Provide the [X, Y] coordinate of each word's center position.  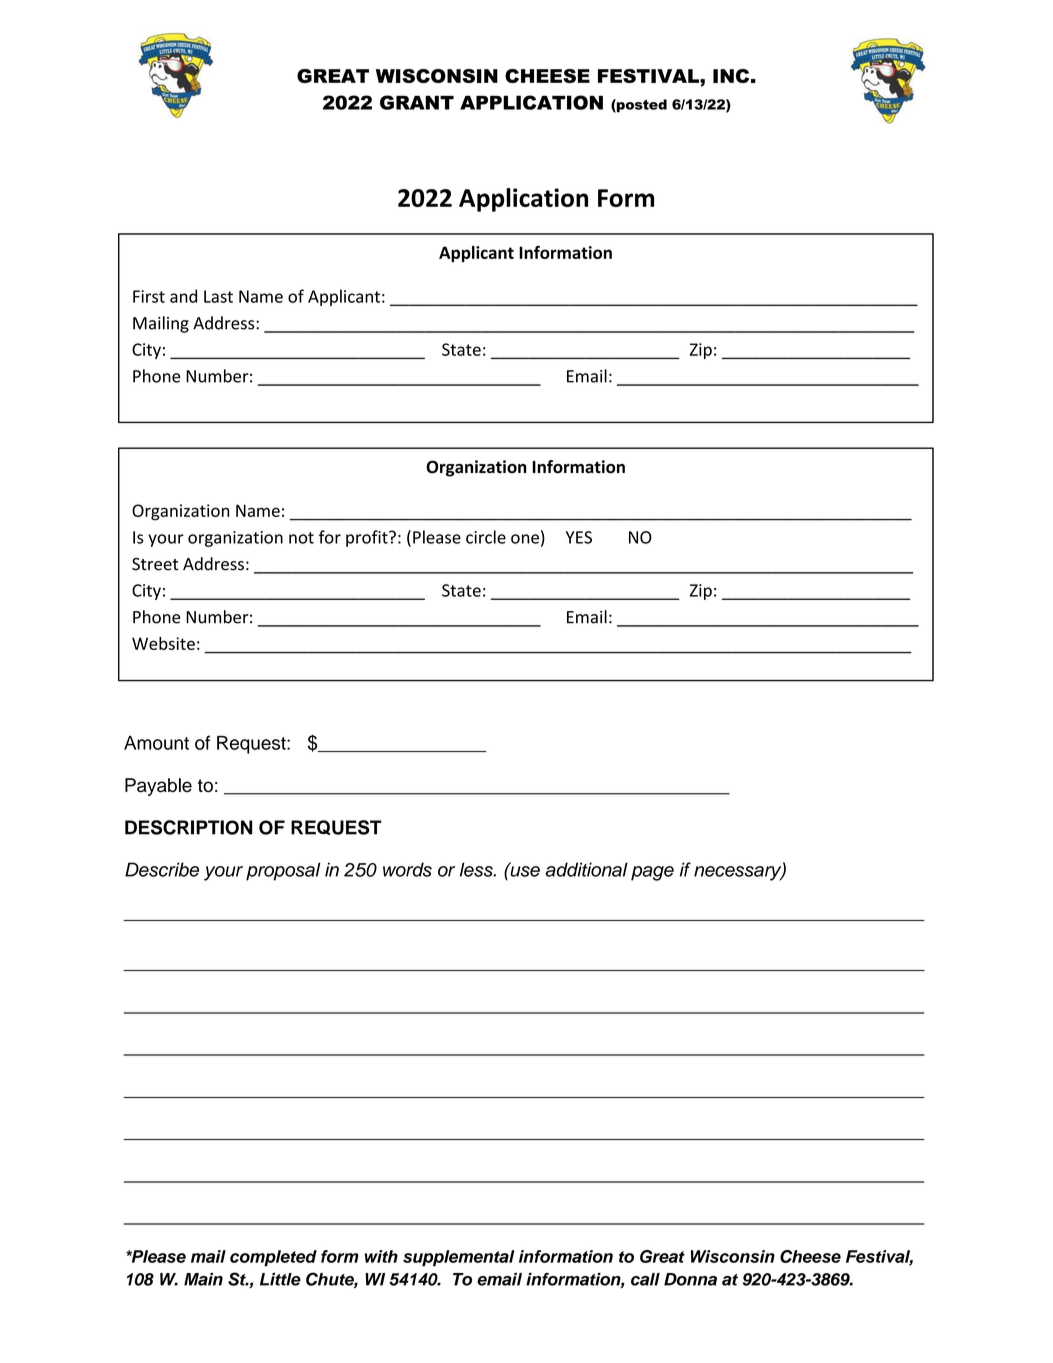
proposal [283, 871]
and [183, 296]
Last [218, 296]
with [381, 1256]
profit [368, 538]
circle [486, 537]
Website [163, 643]
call [645, 1279]
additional [587, 869]
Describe [162, 869]
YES [579, 537]
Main [203, 1279]
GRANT [417, 102]
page [652, 873]
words [407, 869]
